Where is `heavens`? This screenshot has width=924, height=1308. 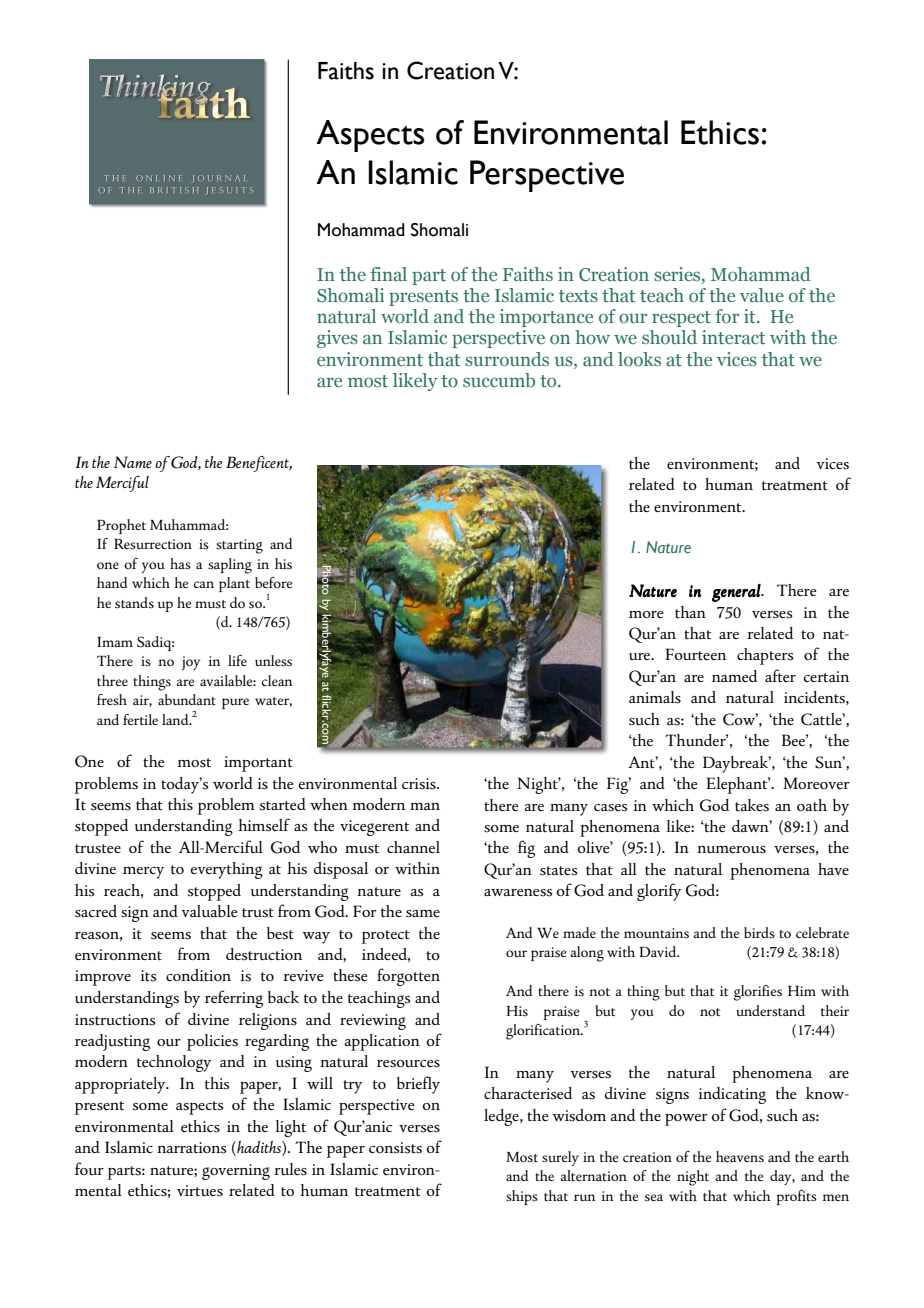 heavens is located at coordinates (740, 1157).
